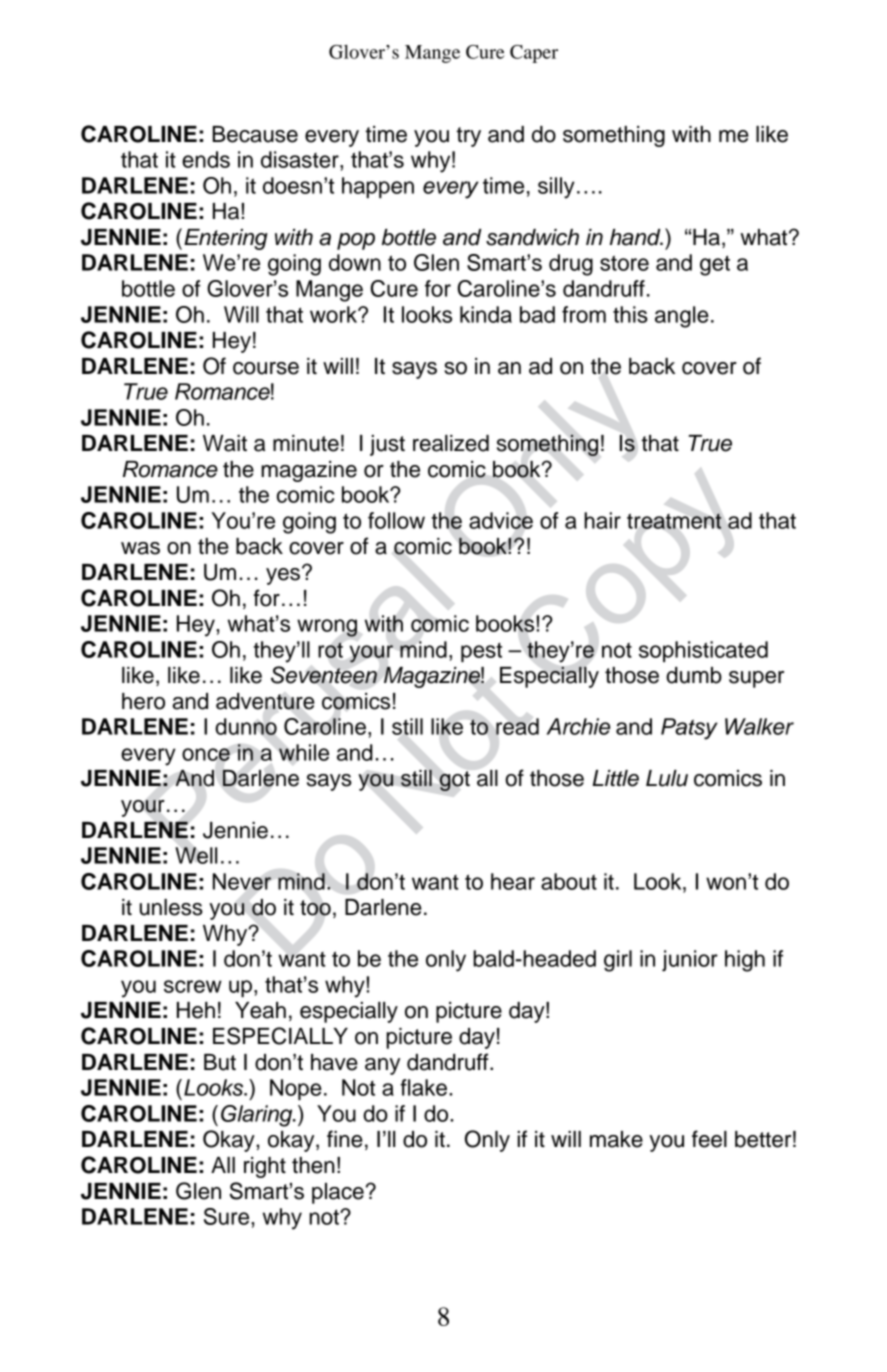  What do you see at coordinates (709, 1139) in the document?
I see `feel` at bounding box center [709, 1139].
